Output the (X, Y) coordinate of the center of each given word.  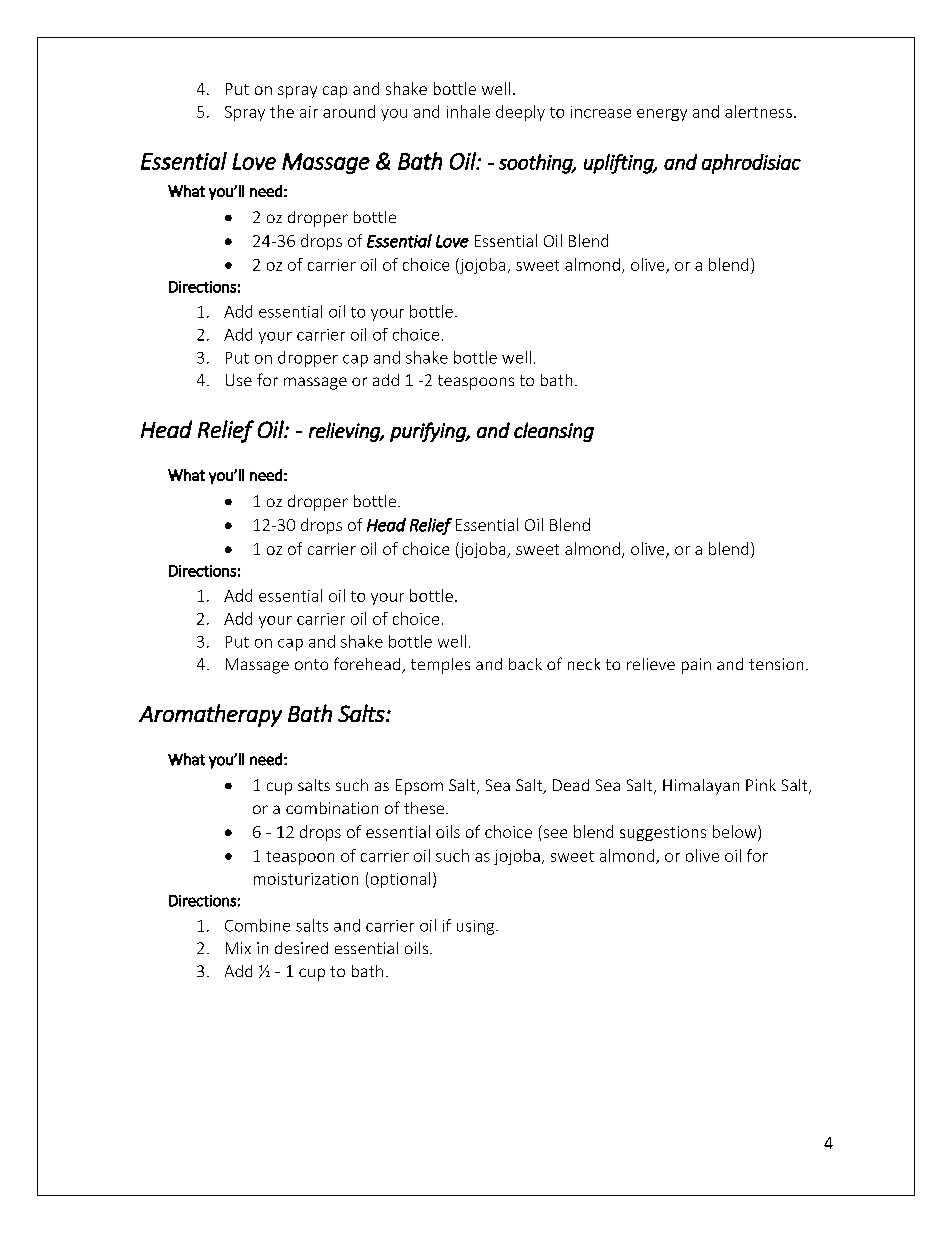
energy (662, 115)
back (525, 664)
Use (239, 380)
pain (696, 666)
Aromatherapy (210, 715)
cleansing (554, 432)
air (309, 112)
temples (440, 666)
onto (311, 664)
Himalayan (701, 787)
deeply (520, 113)
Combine (257, 925)
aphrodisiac (751, 164)
